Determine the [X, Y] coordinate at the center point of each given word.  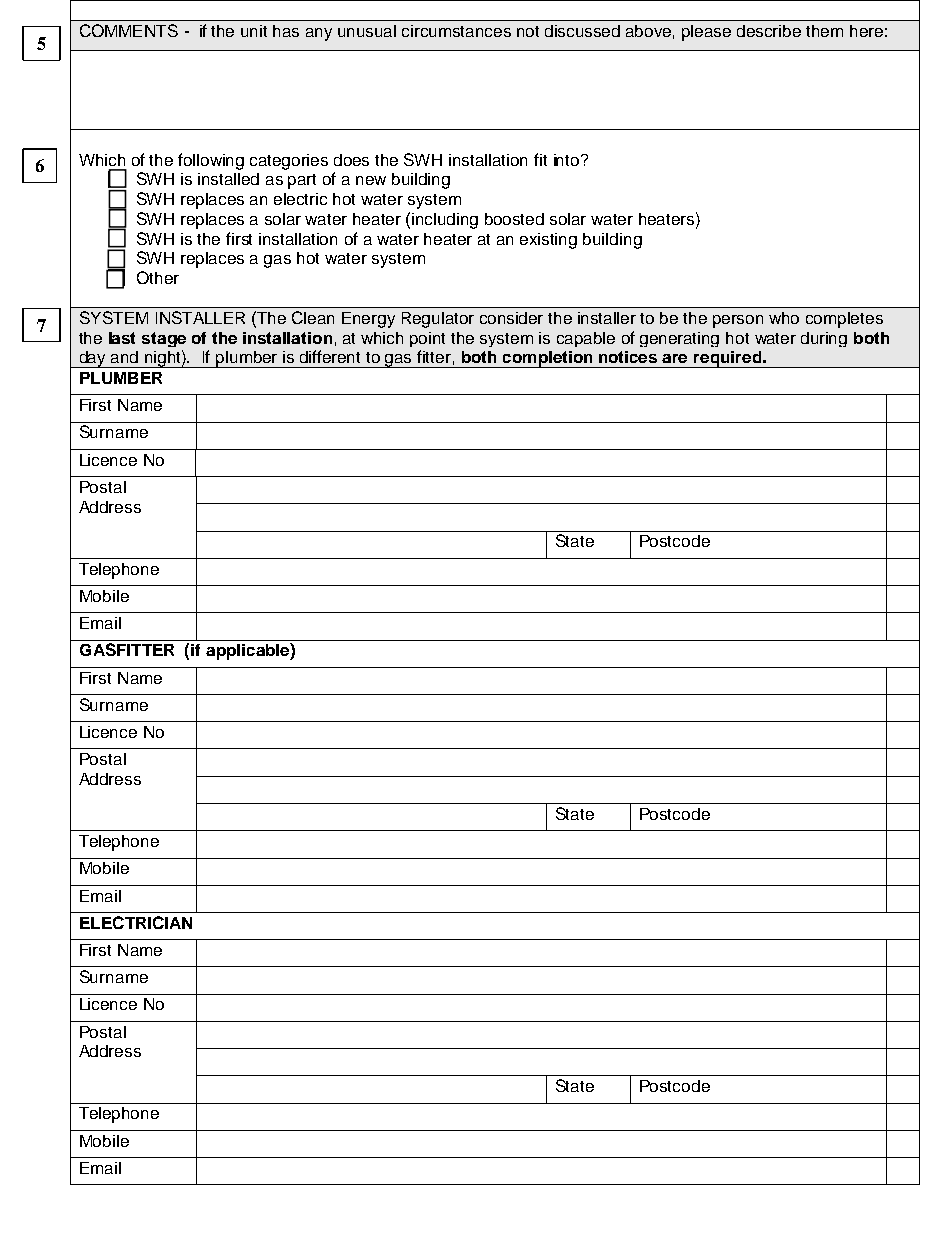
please [706, 33]
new [371, 180]
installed [228, 179]
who [784, 318]
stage [164, 339]
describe [769, 31]
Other [158, 277]
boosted [514, 219]
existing [548, 241]
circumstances [456, 31]
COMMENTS [129, 30]
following [211, 161]
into [568, 160]
